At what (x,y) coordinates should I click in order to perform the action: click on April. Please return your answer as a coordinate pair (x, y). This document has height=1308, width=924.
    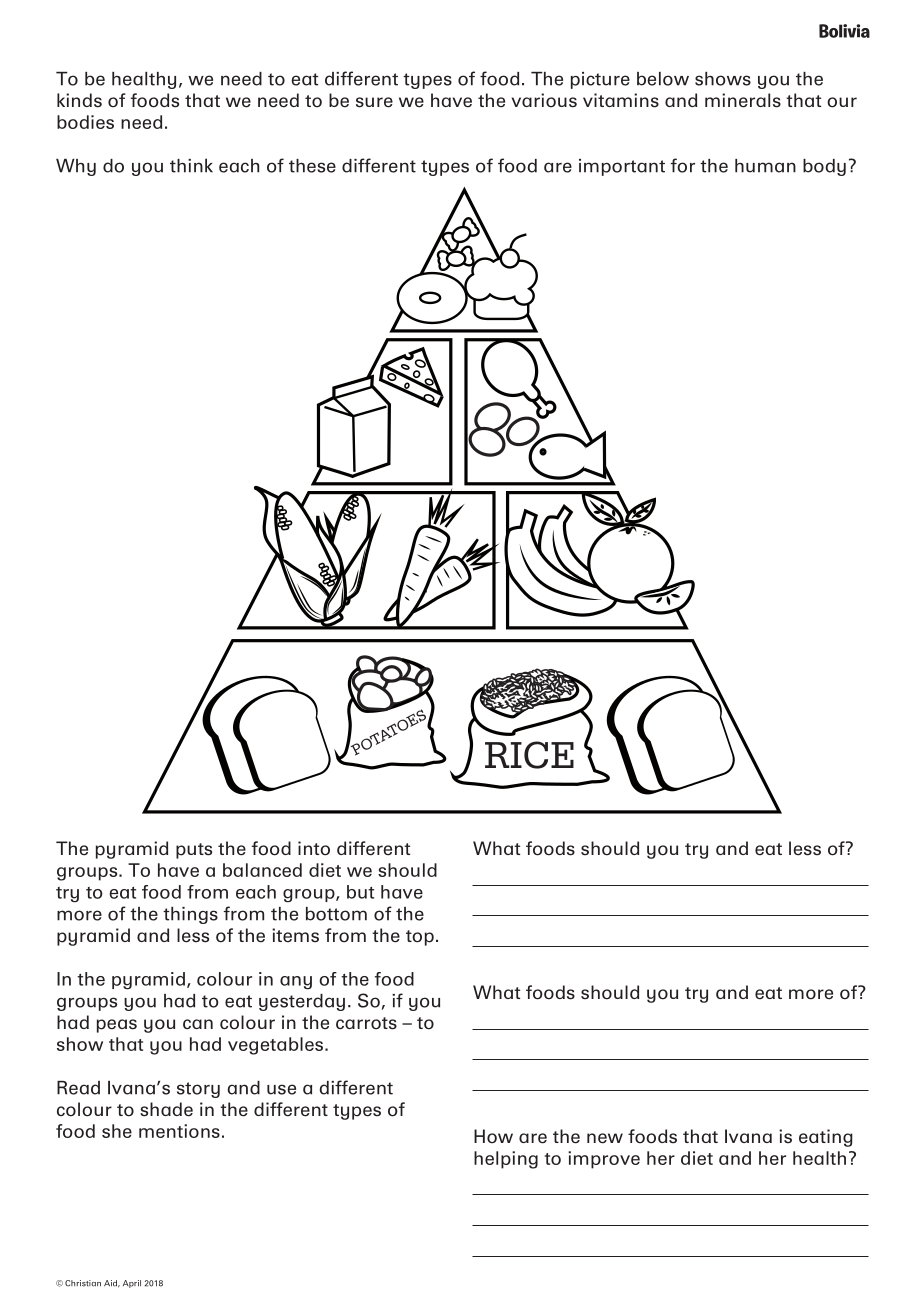
    Looking at the image, I should click on (132, 1284).
